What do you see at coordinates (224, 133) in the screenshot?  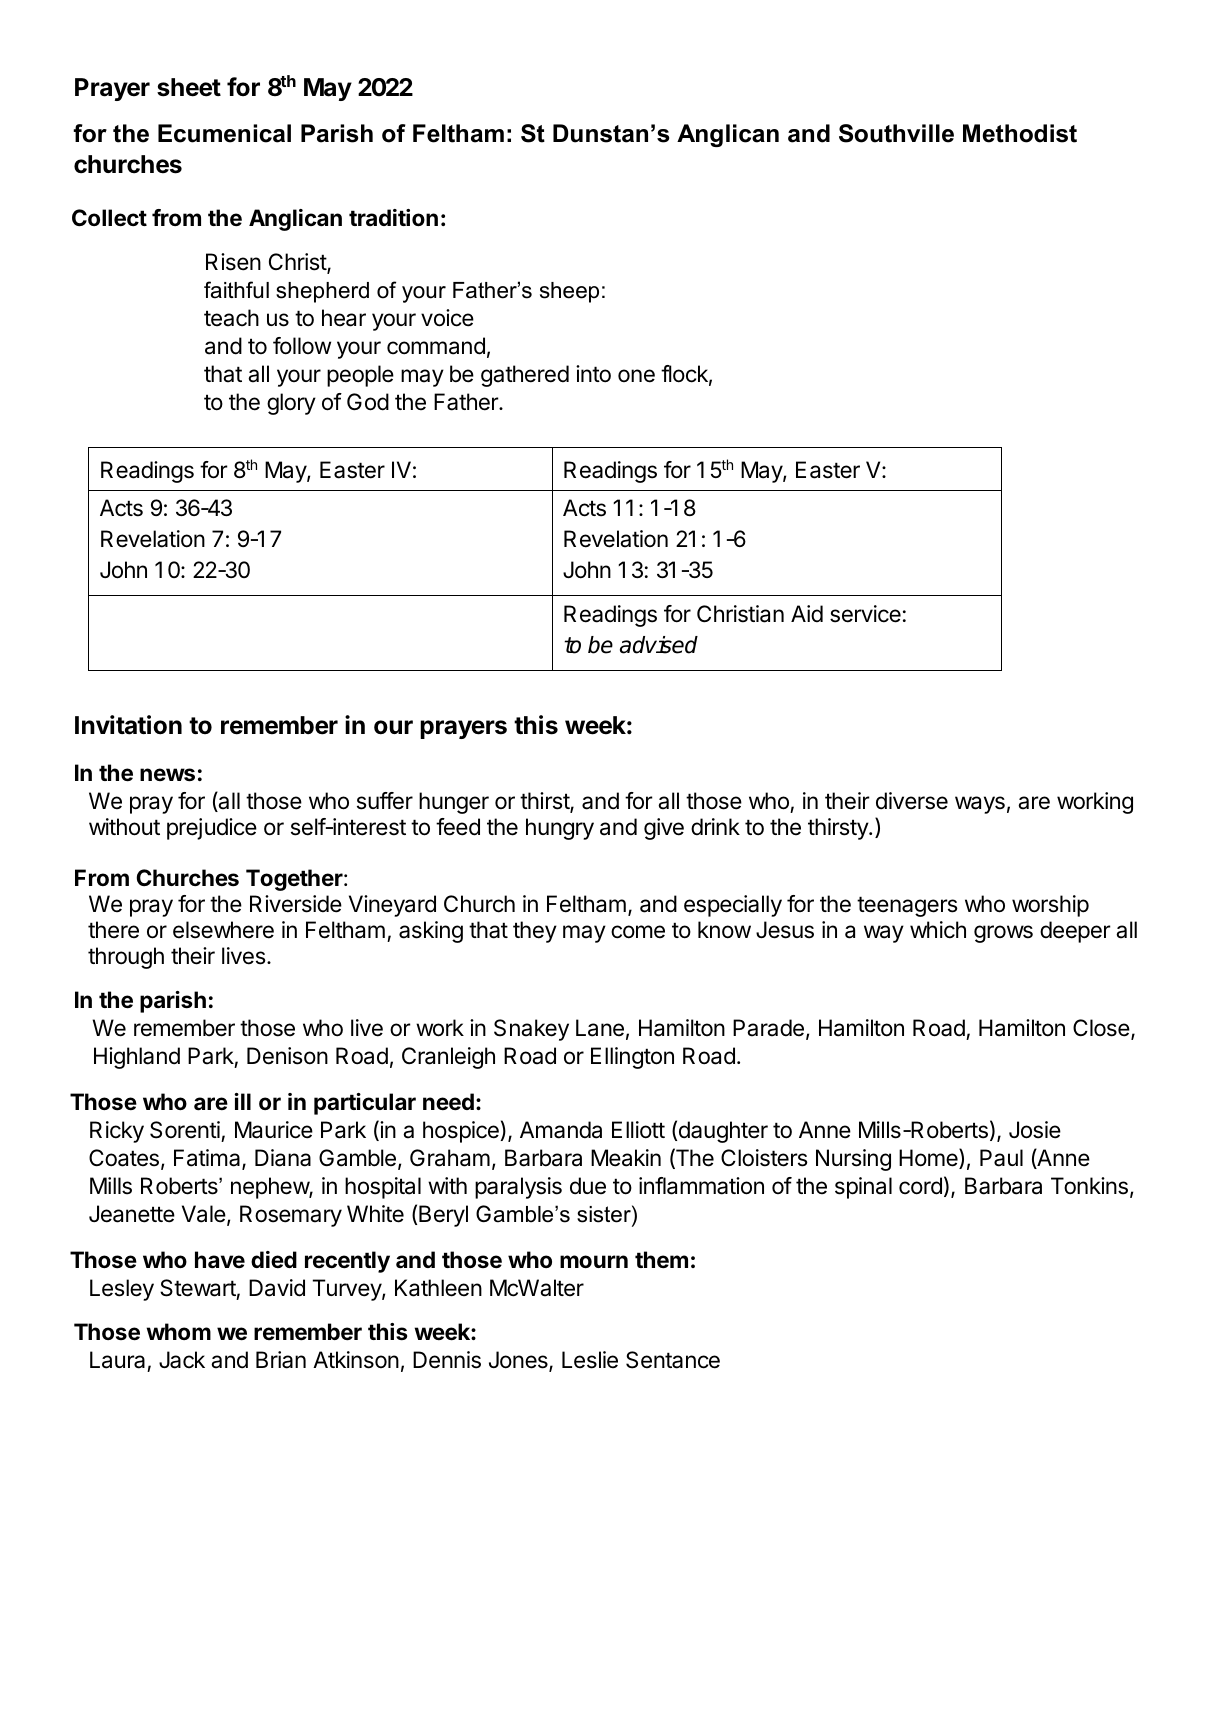 I see `Ecumenical` at bounding box center [224, 133].
